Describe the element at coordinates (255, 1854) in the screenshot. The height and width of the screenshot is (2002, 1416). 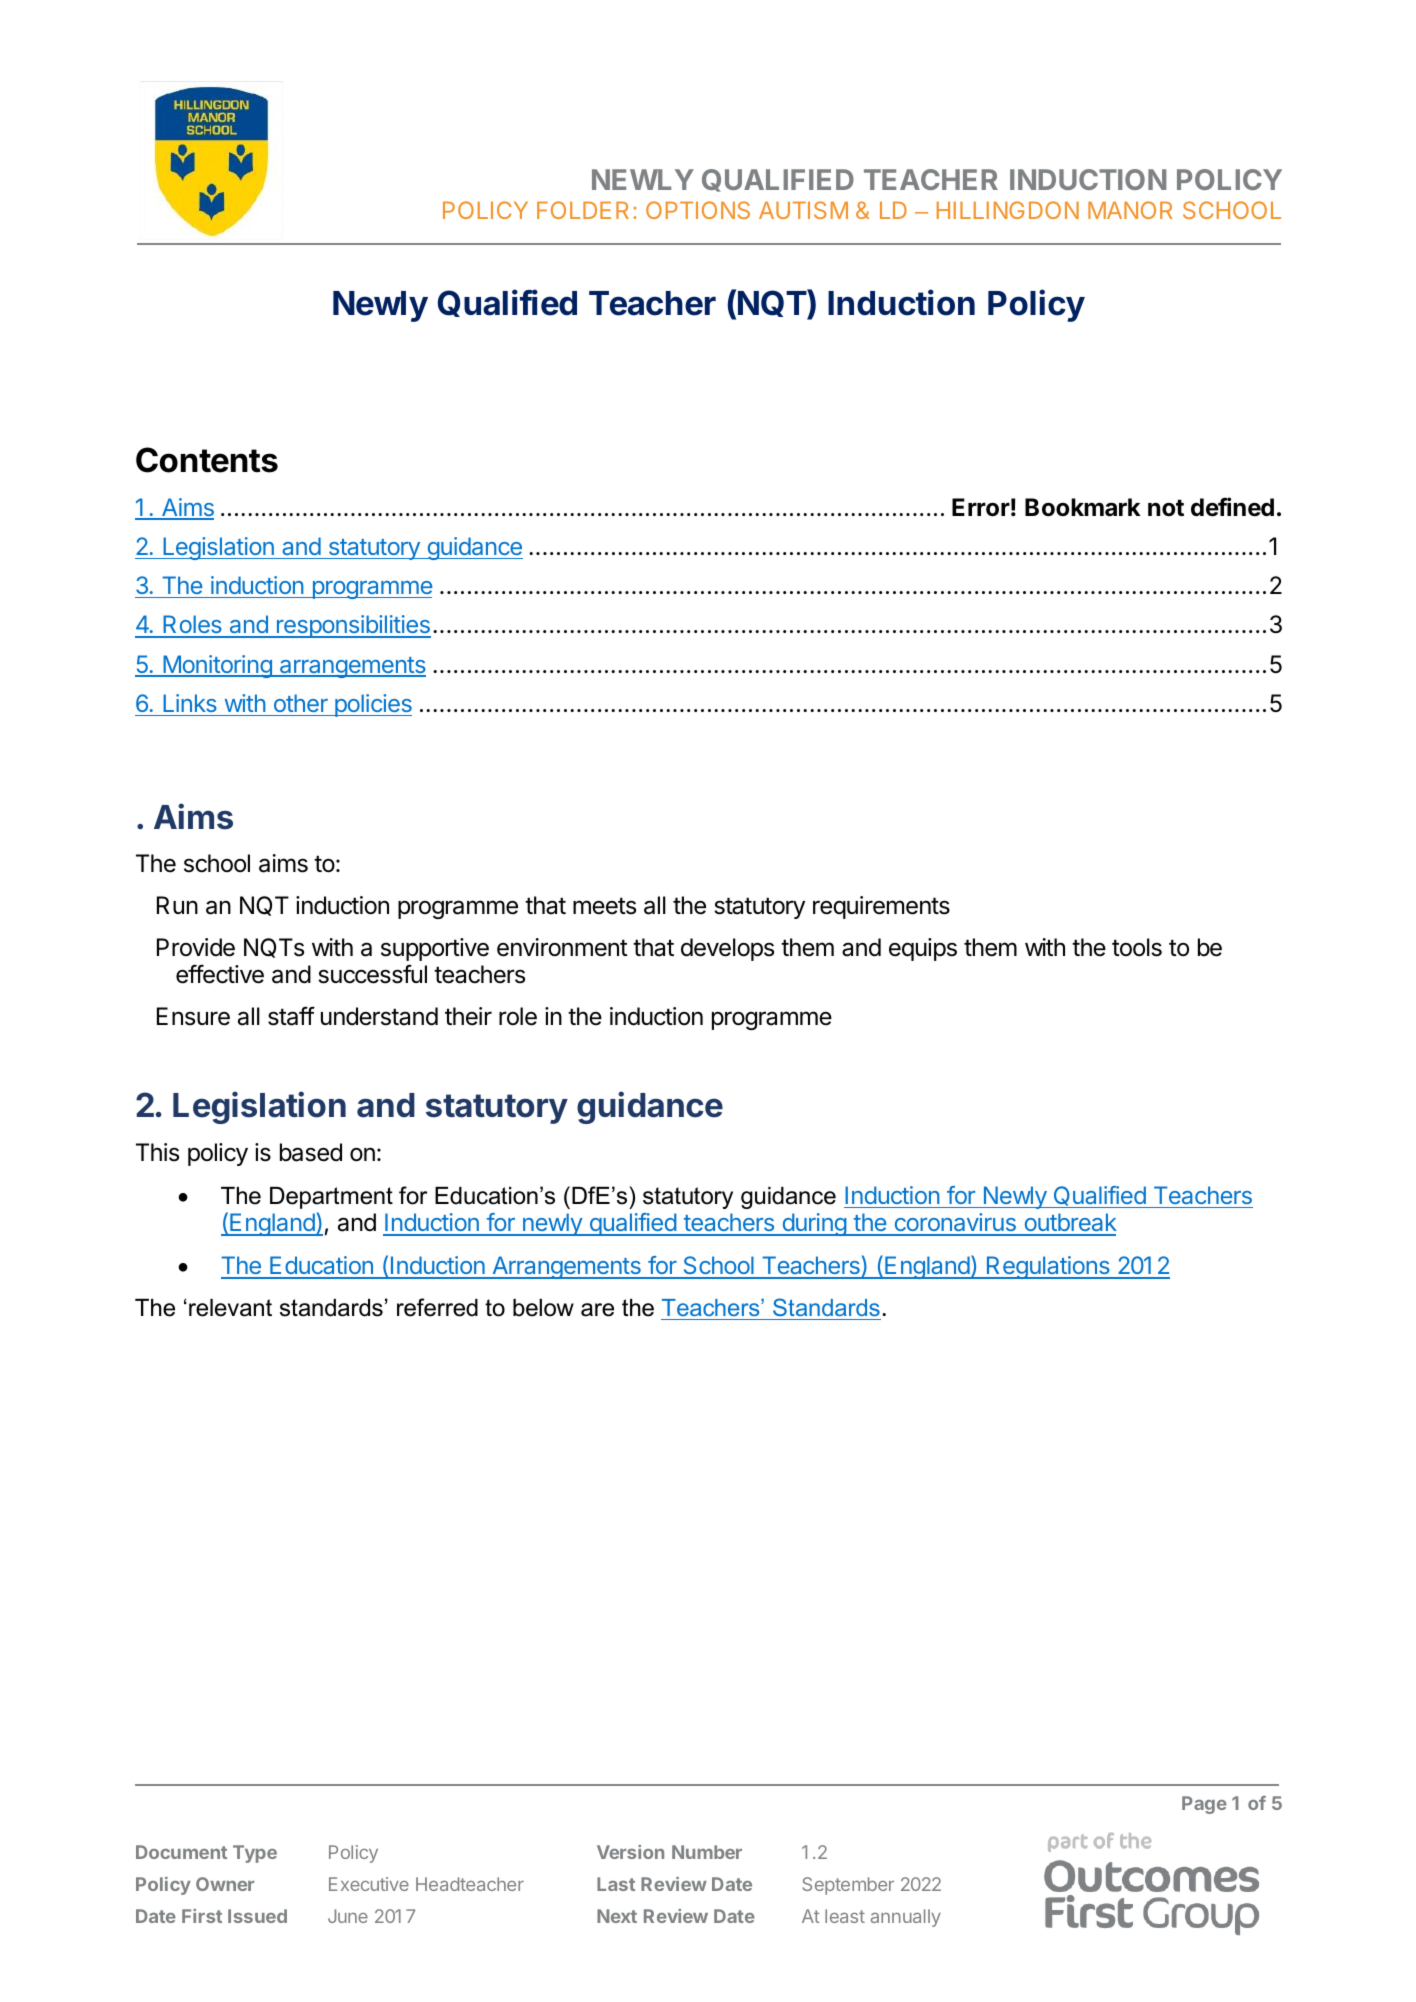
I see `Type` at that location.
